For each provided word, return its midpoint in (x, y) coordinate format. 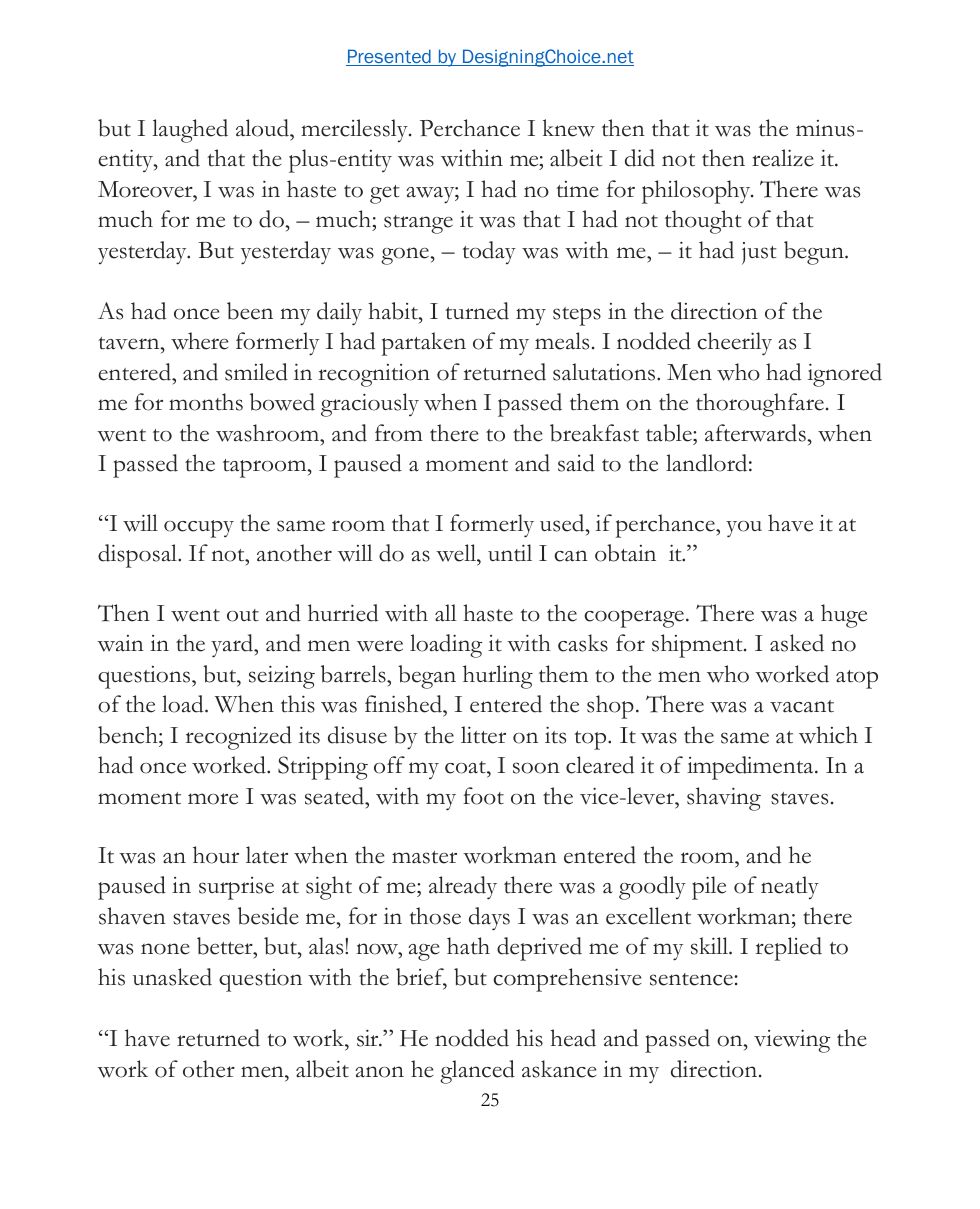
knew (569, 128)
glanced (477, 1072)
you (744, 529)
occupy (199, 529)
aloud (263, 128)
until (510, 553)
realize (782, 158)
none (165, 949)
